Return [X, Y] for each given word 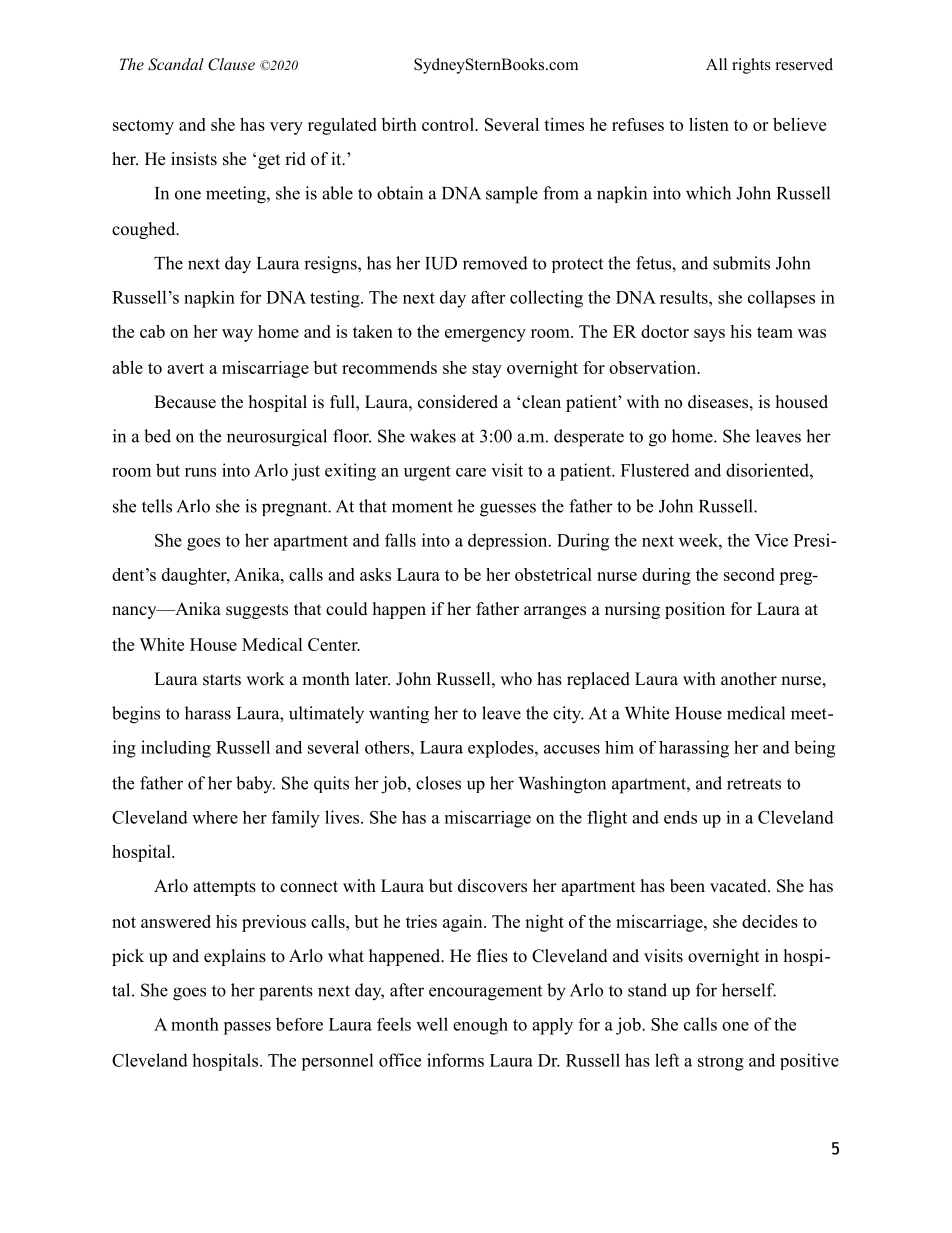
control [449, 124]
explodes [502, 749]
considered [458, 402]
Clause [231, 64]
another [749, 679]
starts [222, 680]
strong [721, 1063]
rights [751, 66]
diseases [718, 402]
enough [480, 1026]
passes [247, 1028]
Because [185, 402]
